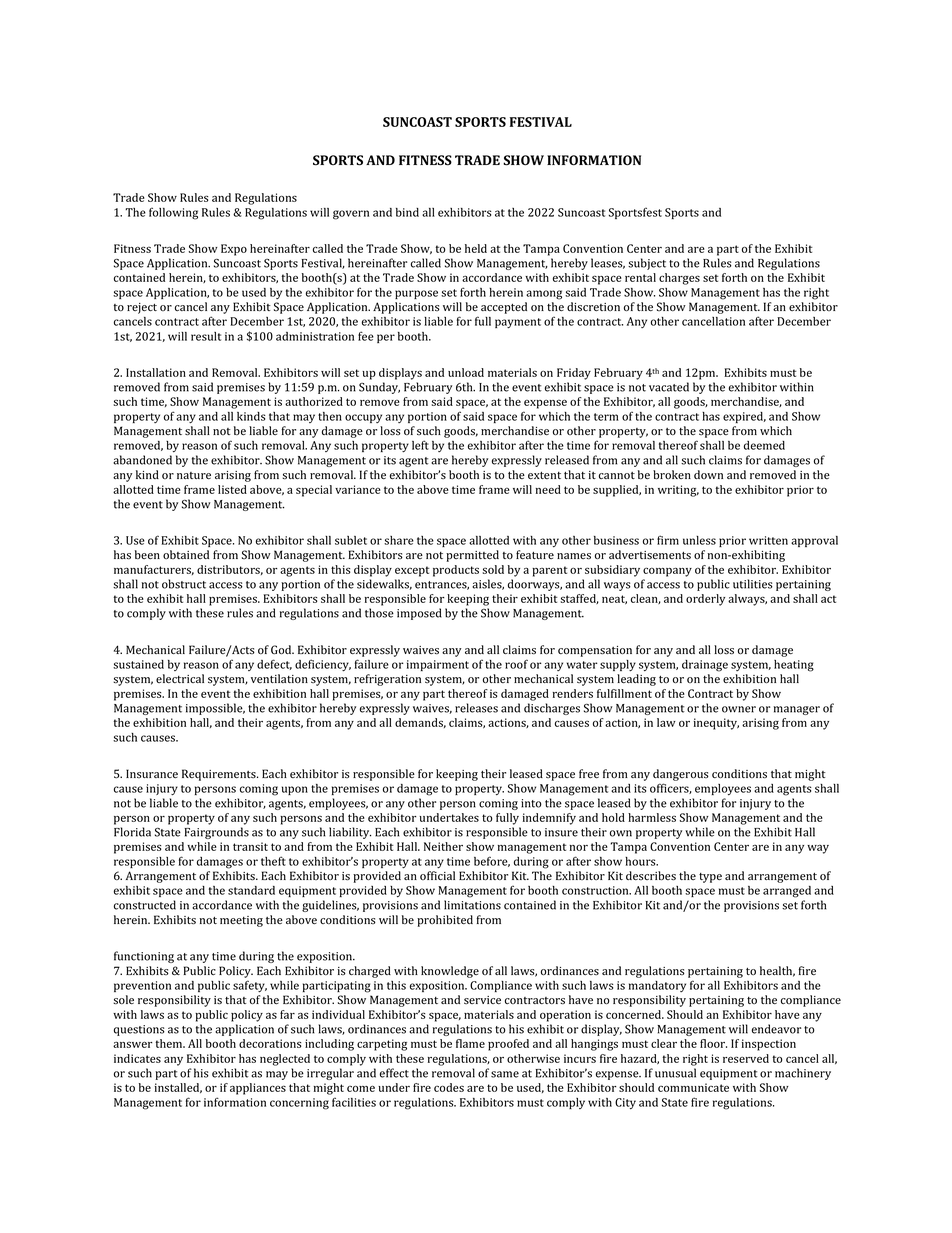  What do you see at coordinates (746, 1058) in the screenshot?
I see `reserved` at bounding box center [746, 1058].
